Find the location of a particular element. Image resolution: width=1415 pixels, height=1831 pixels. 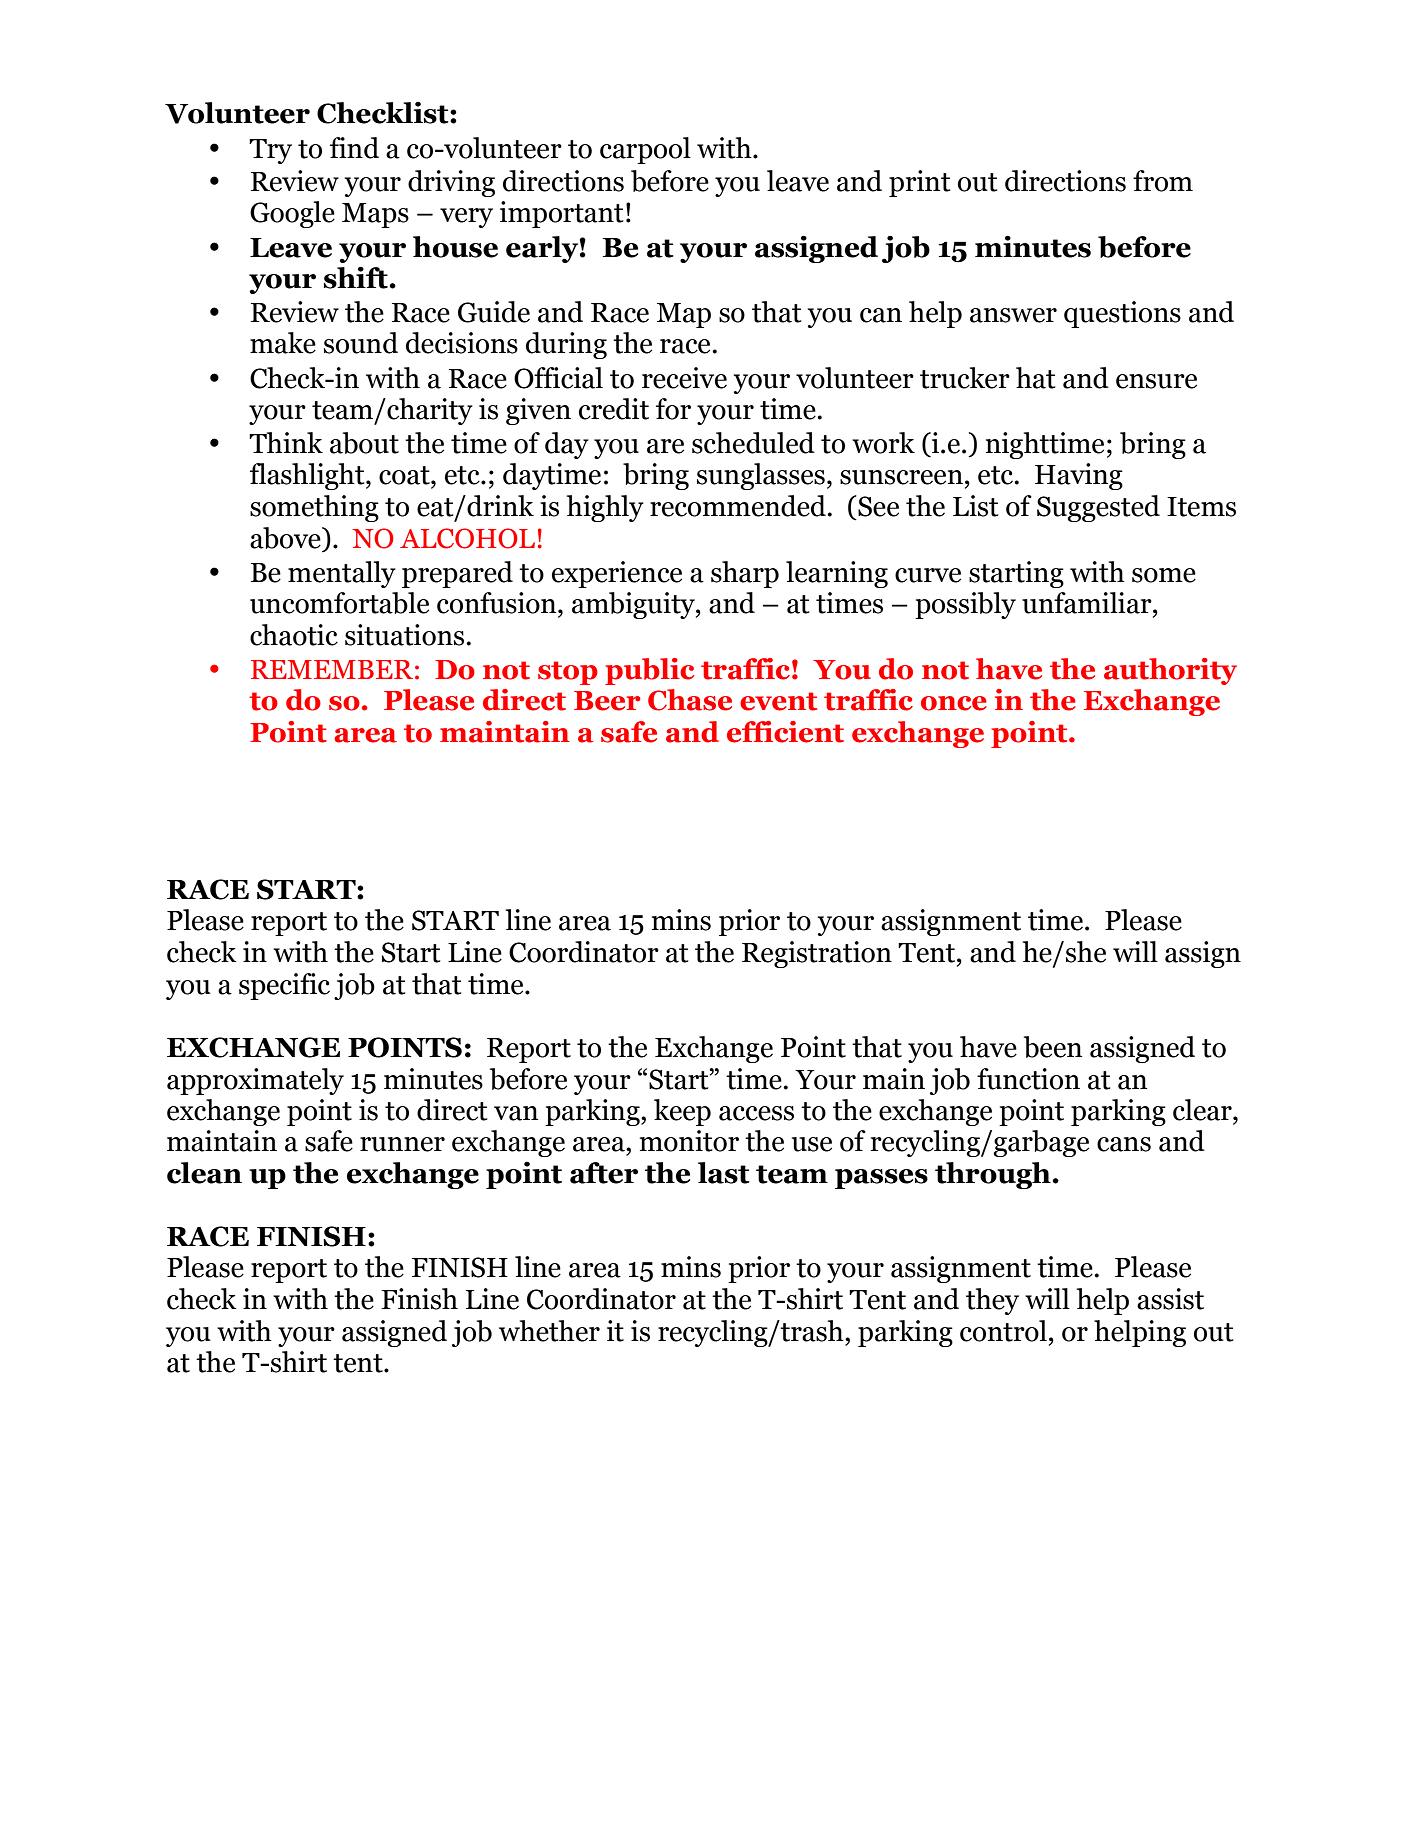

Chase is located at coordinates (690, 700).
